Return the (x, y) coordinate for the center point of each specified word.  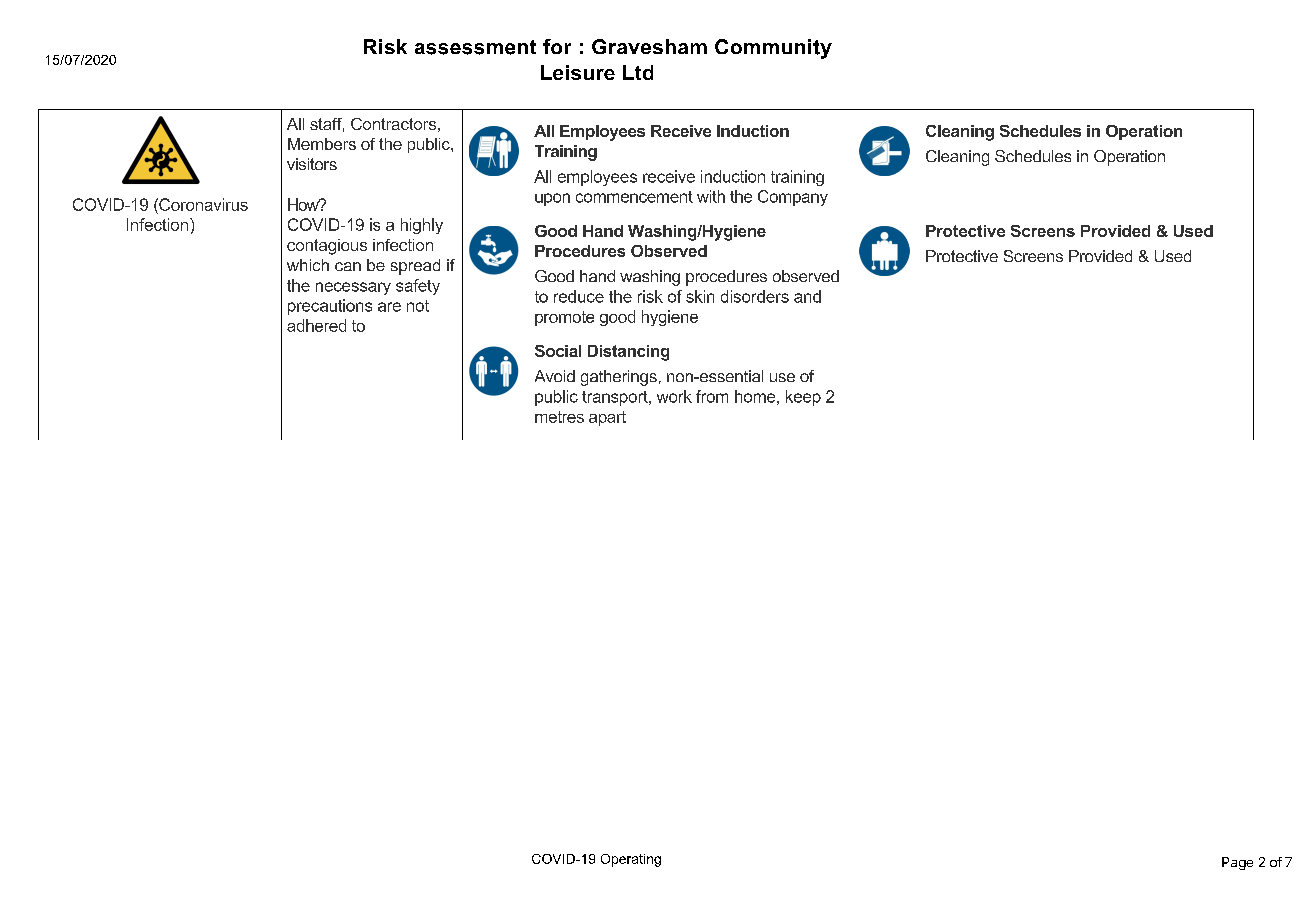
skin (700, 296)
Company (793, 198)
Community (773, 49)
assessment (475, 47)
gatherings (619, 378)
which (308, 265)
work (674, 396)
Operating (631, 860)
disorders (755, 296)
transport (616, 398)
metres (559, 417)
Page (1237, 863)
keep (803, 398)
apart (607, 418)
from (712, 396)
